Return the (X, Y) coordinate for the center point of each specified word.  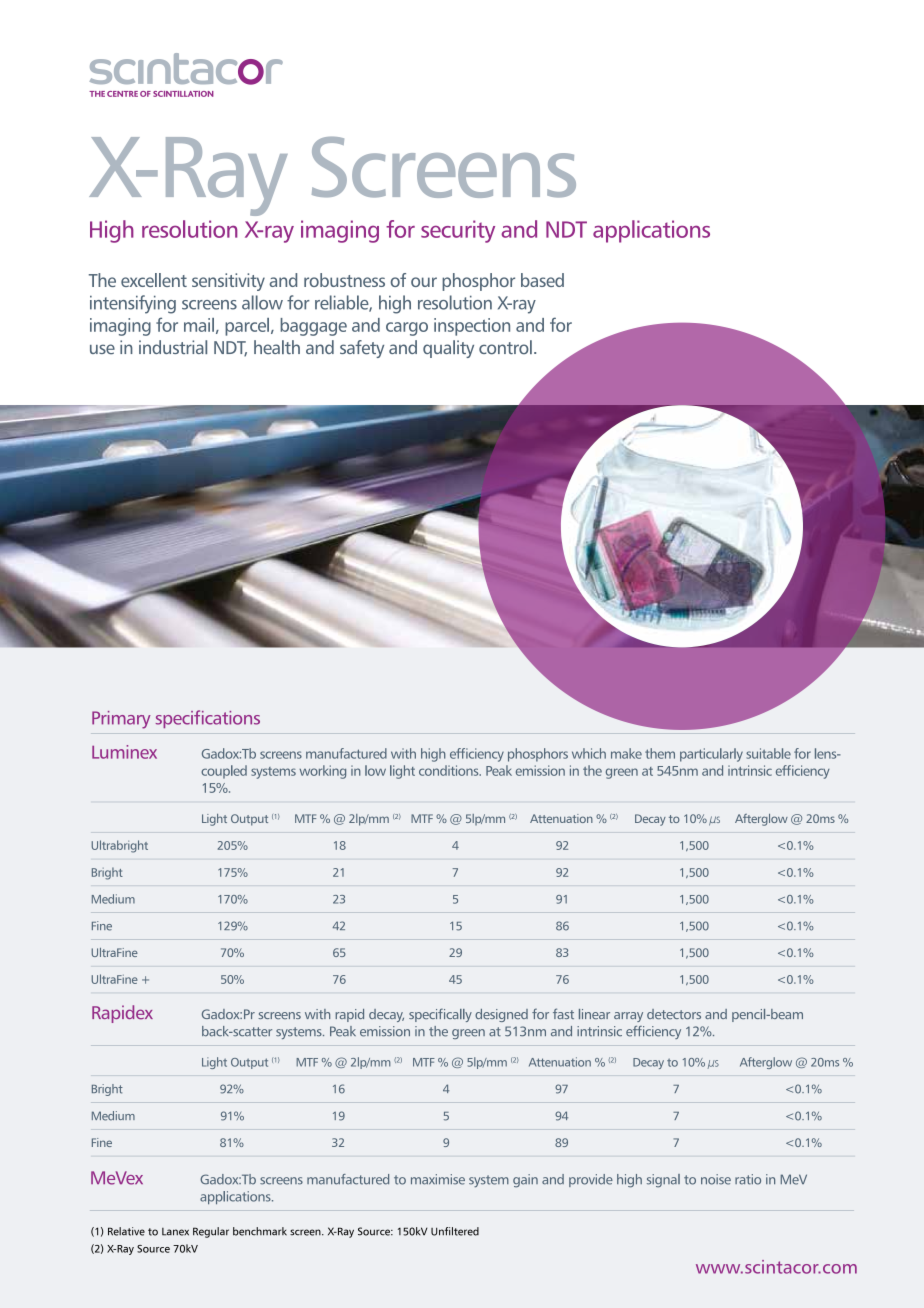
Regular (211, 1232)
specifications (208, 719)
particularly (711, 755)
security (458, 231)
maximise (438, 1179)
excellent (154, 280)
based (542, 280)
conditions (450, 770)
